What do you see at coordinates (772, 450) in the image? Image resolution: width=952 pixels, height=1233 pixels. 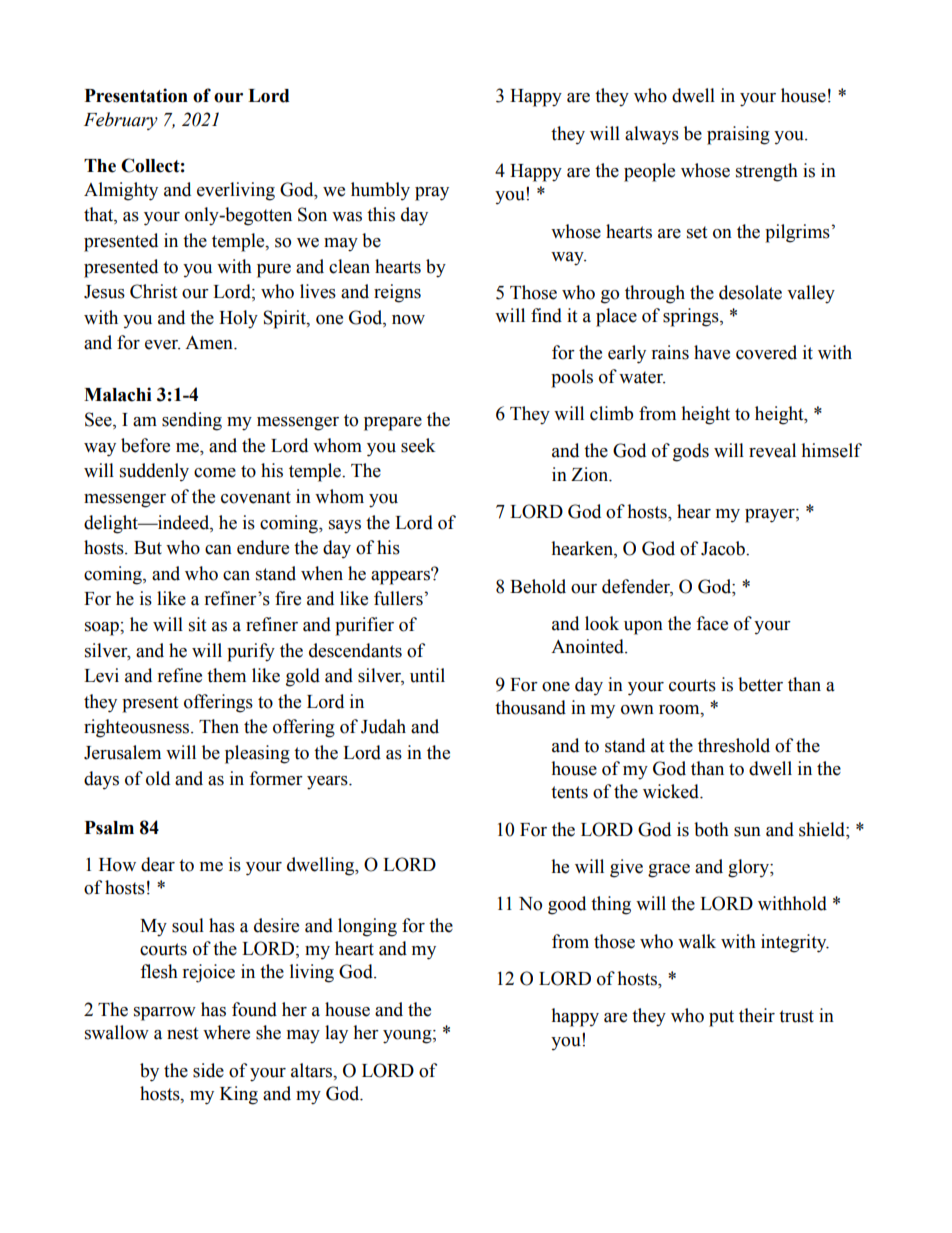 I see `reveal` at bounding box center [772, 450].
